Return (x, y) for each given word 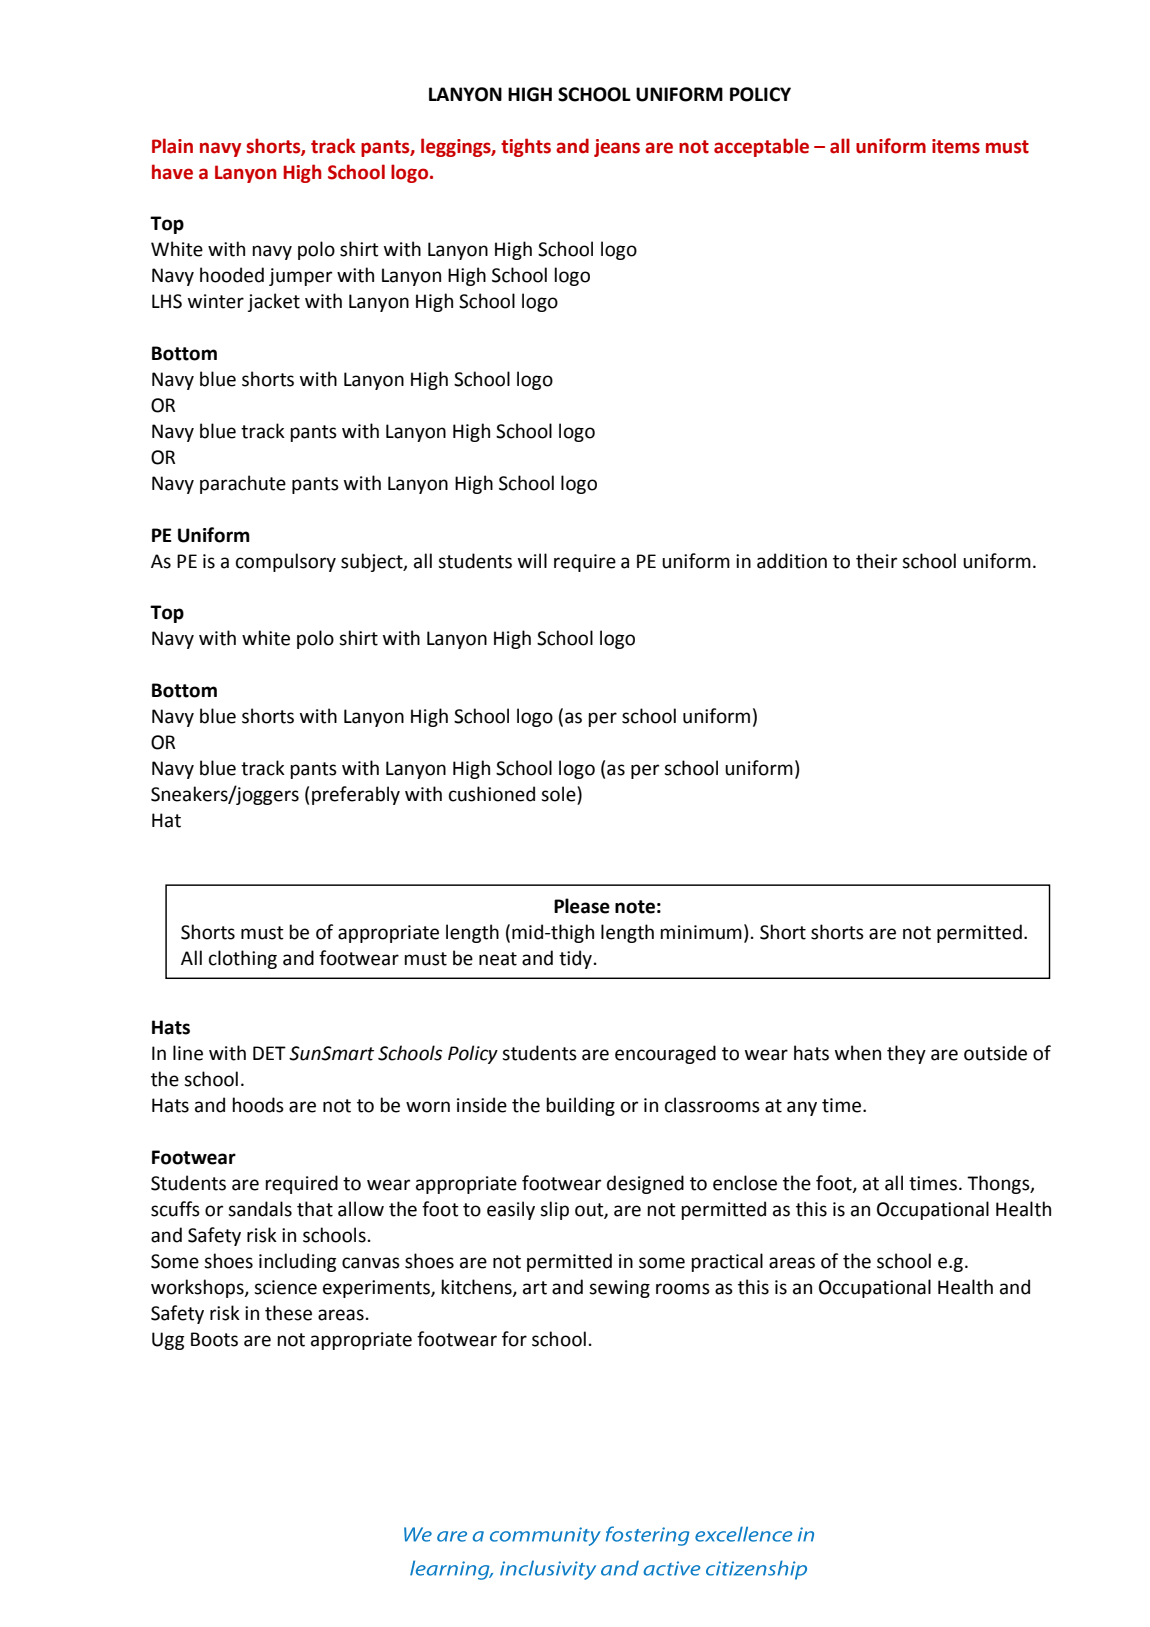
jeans (617, 148)
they (906, 1054)
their (876, 561)
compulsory (286, 562)
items (956, 146)
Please (582, 906)
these (288, 1313)
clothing (243, 959)
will (532, 560)
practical (727, 1262)
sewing (619, 1289)
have (172, 172)
